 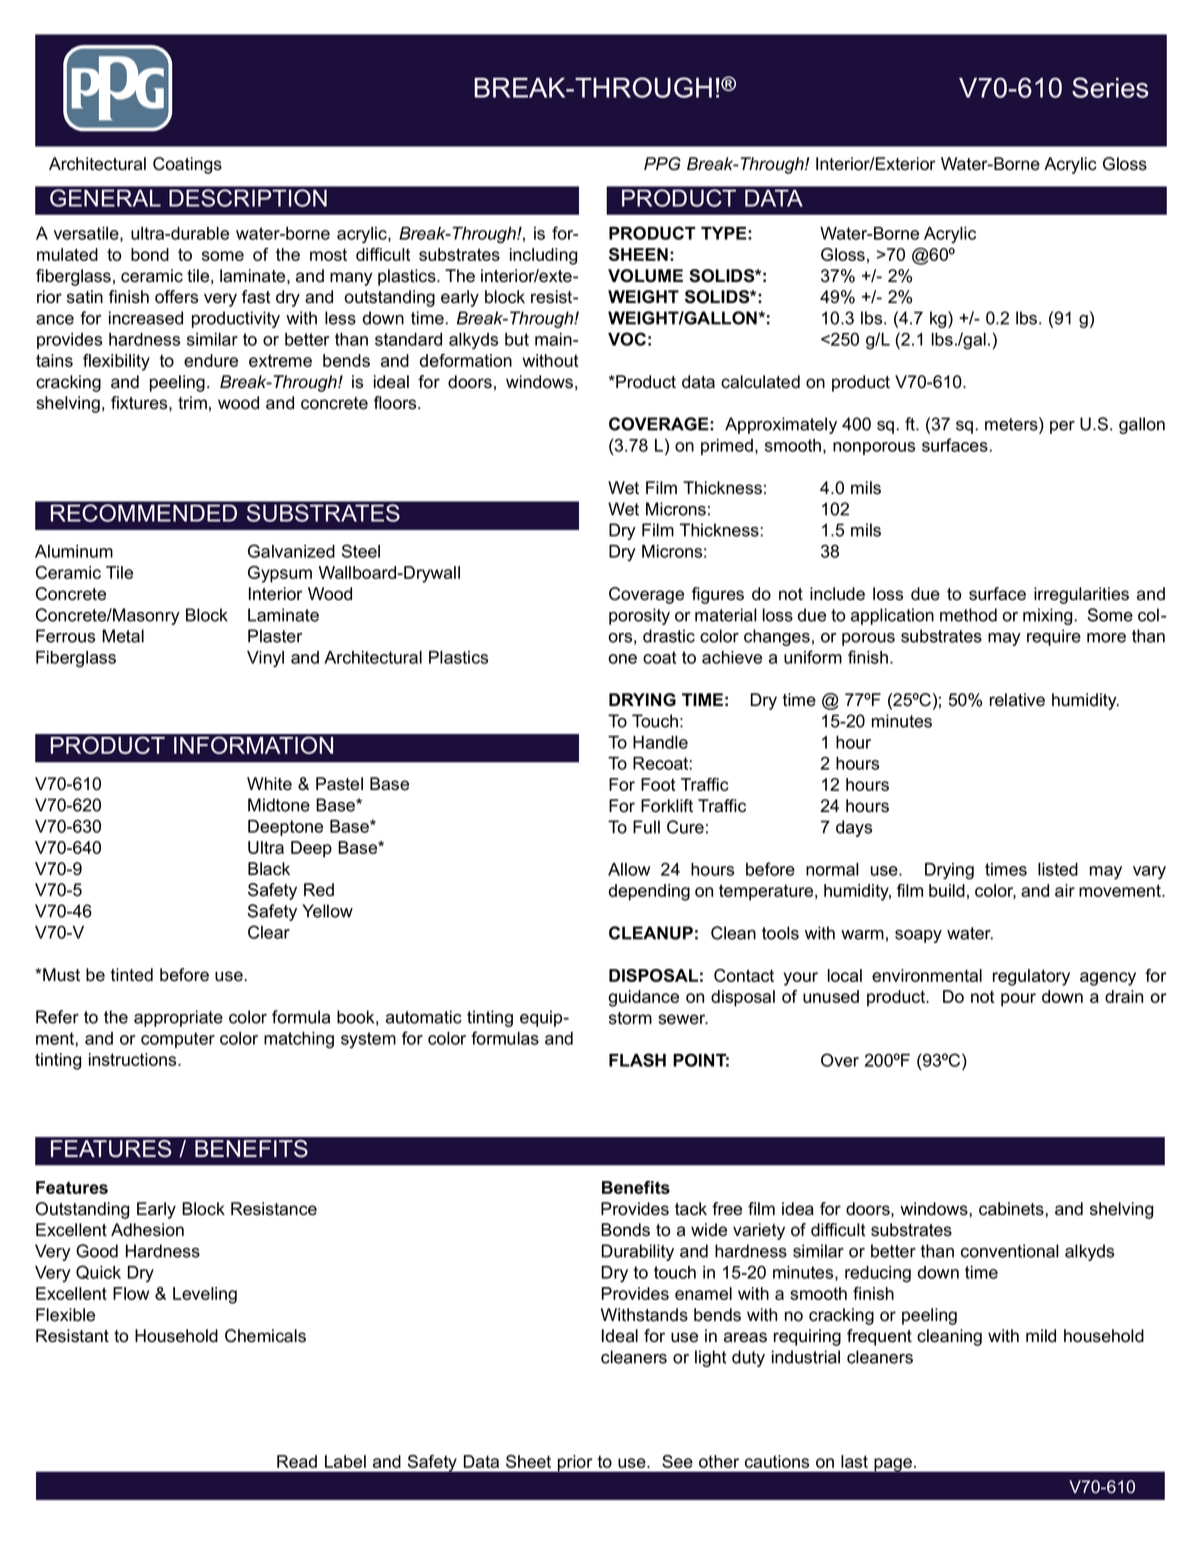 What do you see at coordinates (328, 254) in the screenshot?
I see `most` at bounding box center [328, 254].
